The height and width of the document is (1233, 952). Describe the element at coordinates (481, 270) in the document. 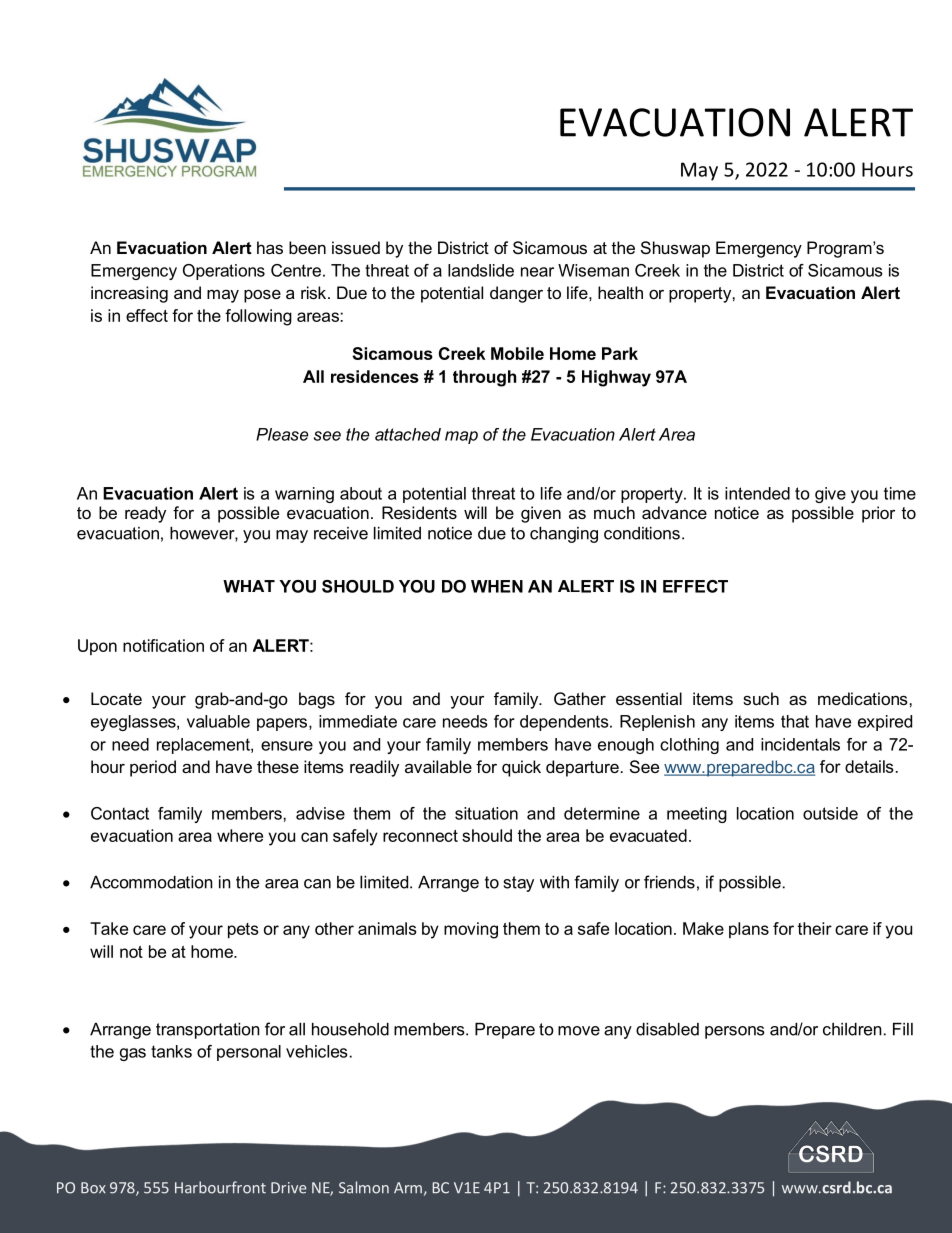

I see `landslide` at that location.
